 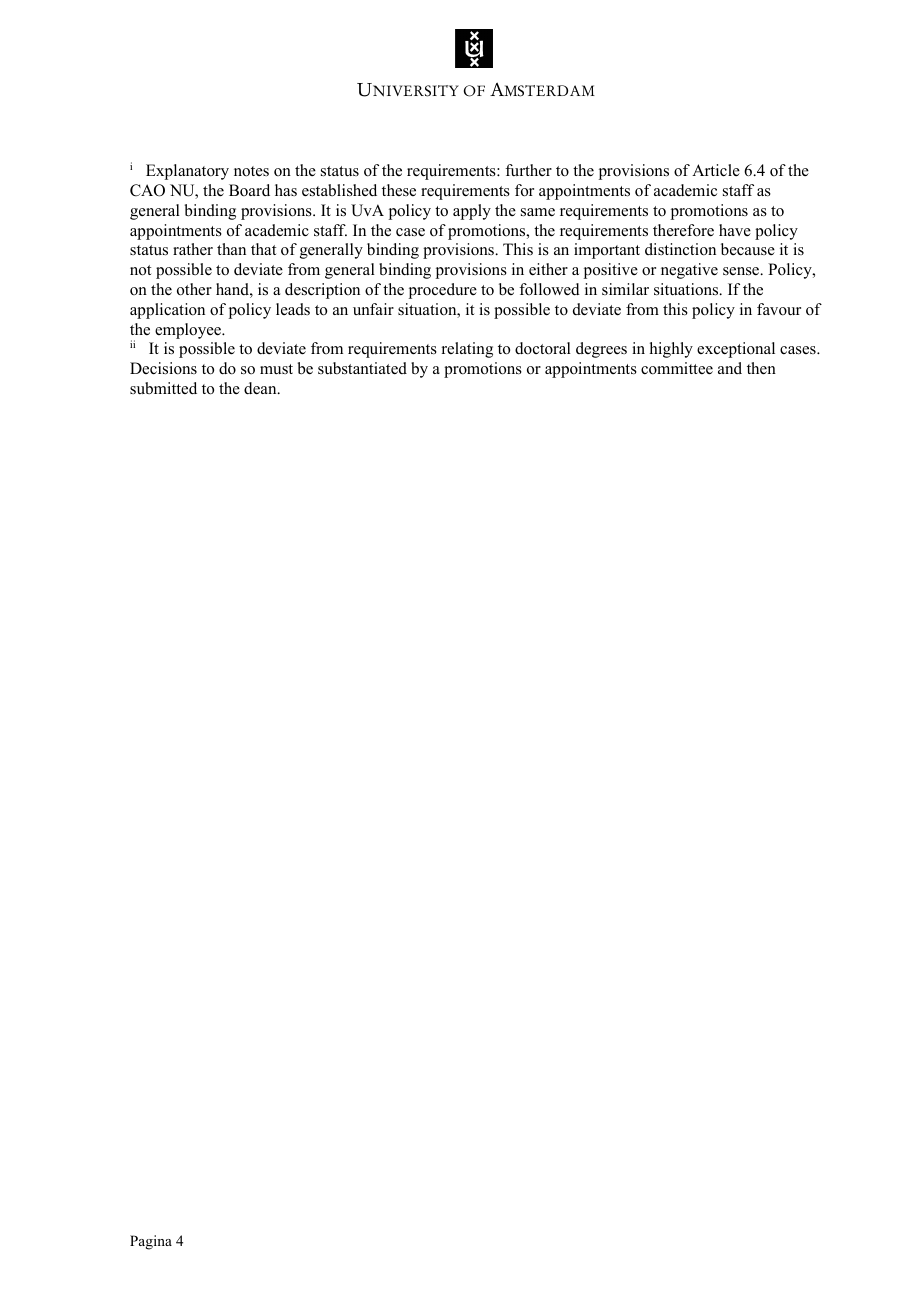 What do you see at coordinates (472, 212) in the screenshot?
I see `apply` at bounding box center [472, 212].
